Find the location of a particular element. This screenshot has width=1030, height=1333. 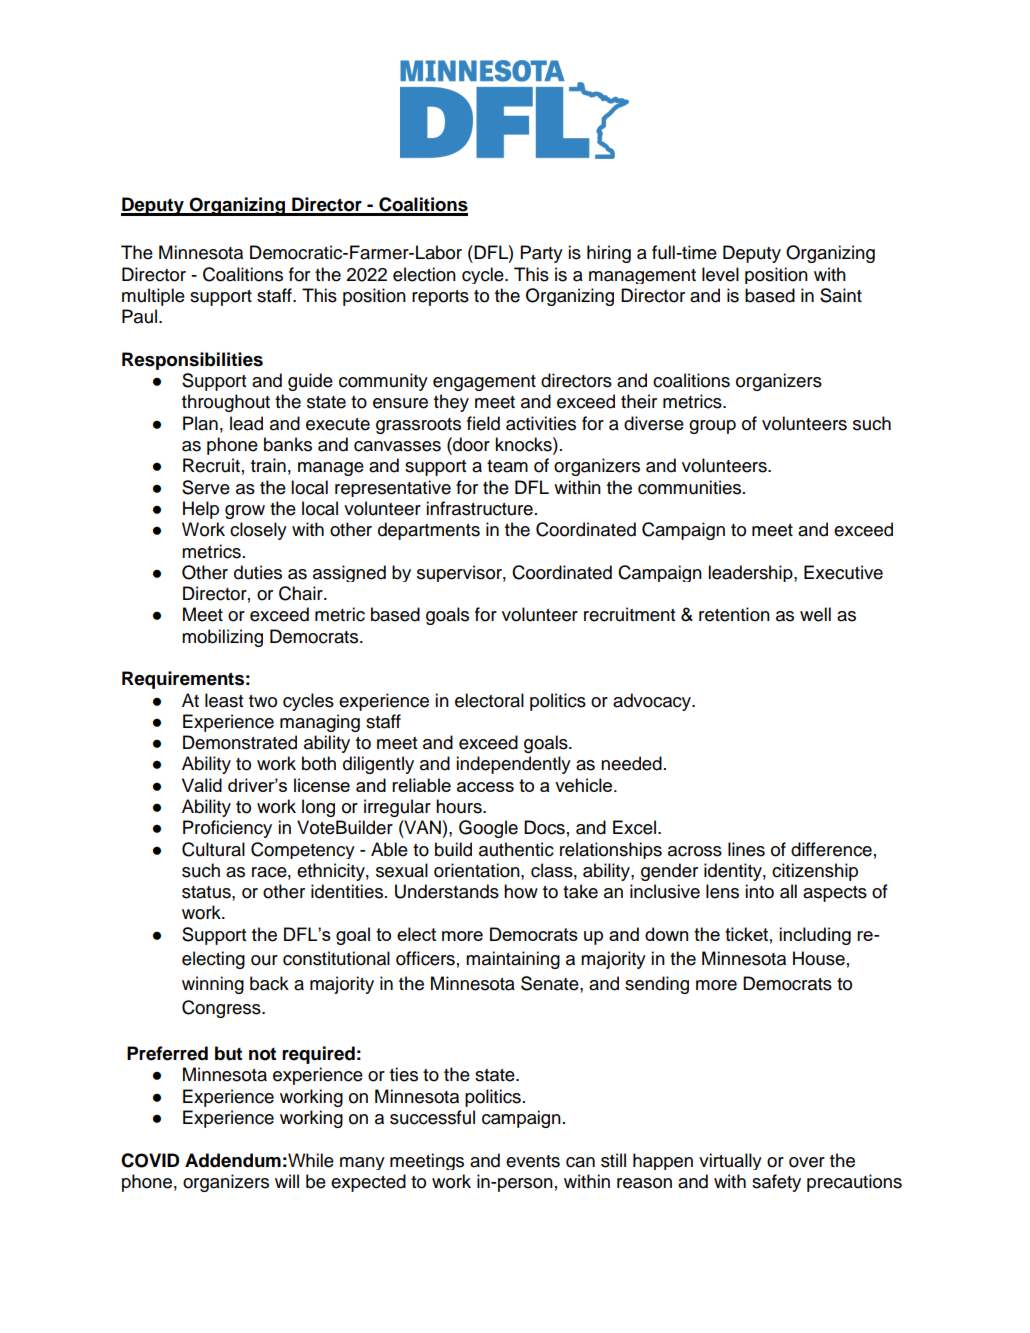

least is located at coordinates (224, 700).
